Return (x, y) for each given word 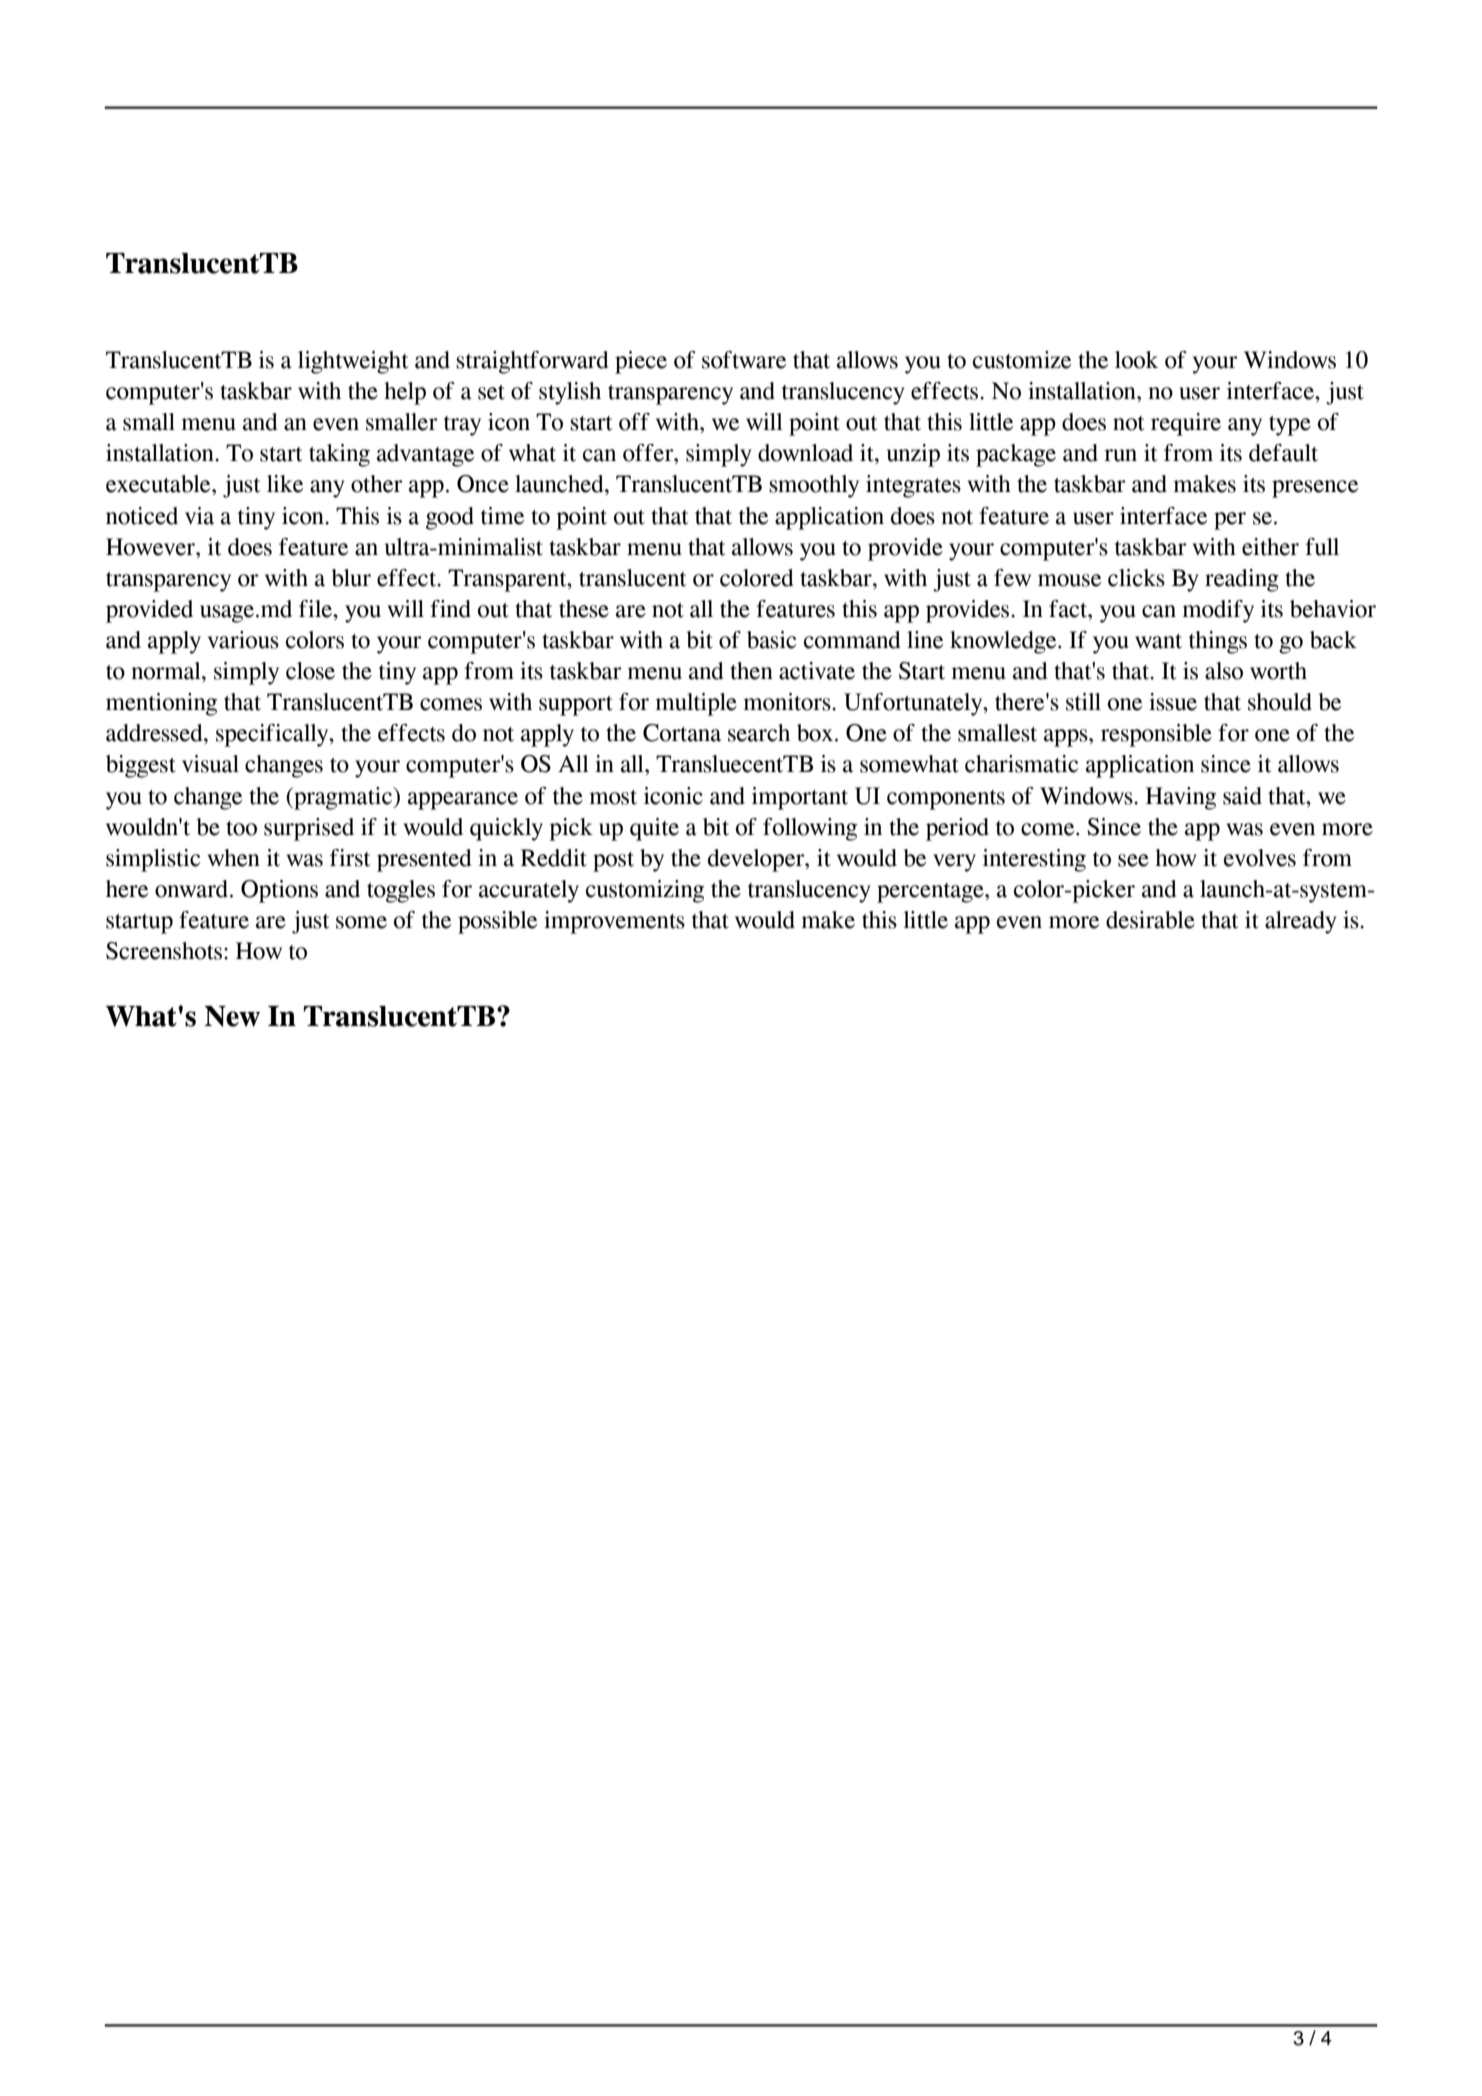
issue (1173, 702)
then (751, 671)
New (232, 1016)
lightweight (353, 362)
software (744, 360)
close (310, 671)
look (1136, 360)
